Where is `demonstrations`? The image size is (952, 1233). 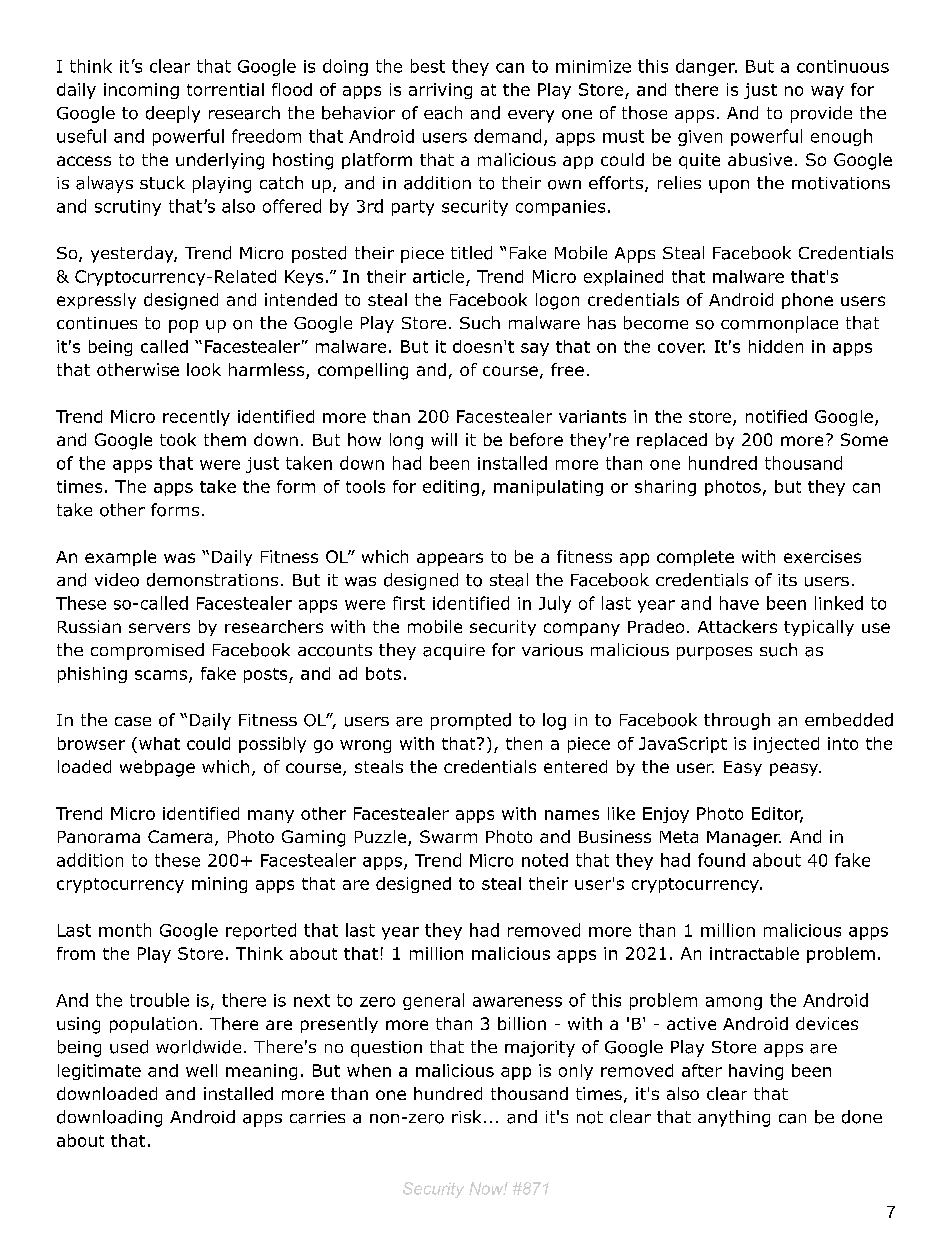 demonstrations is located at coordinates (212, 580).
